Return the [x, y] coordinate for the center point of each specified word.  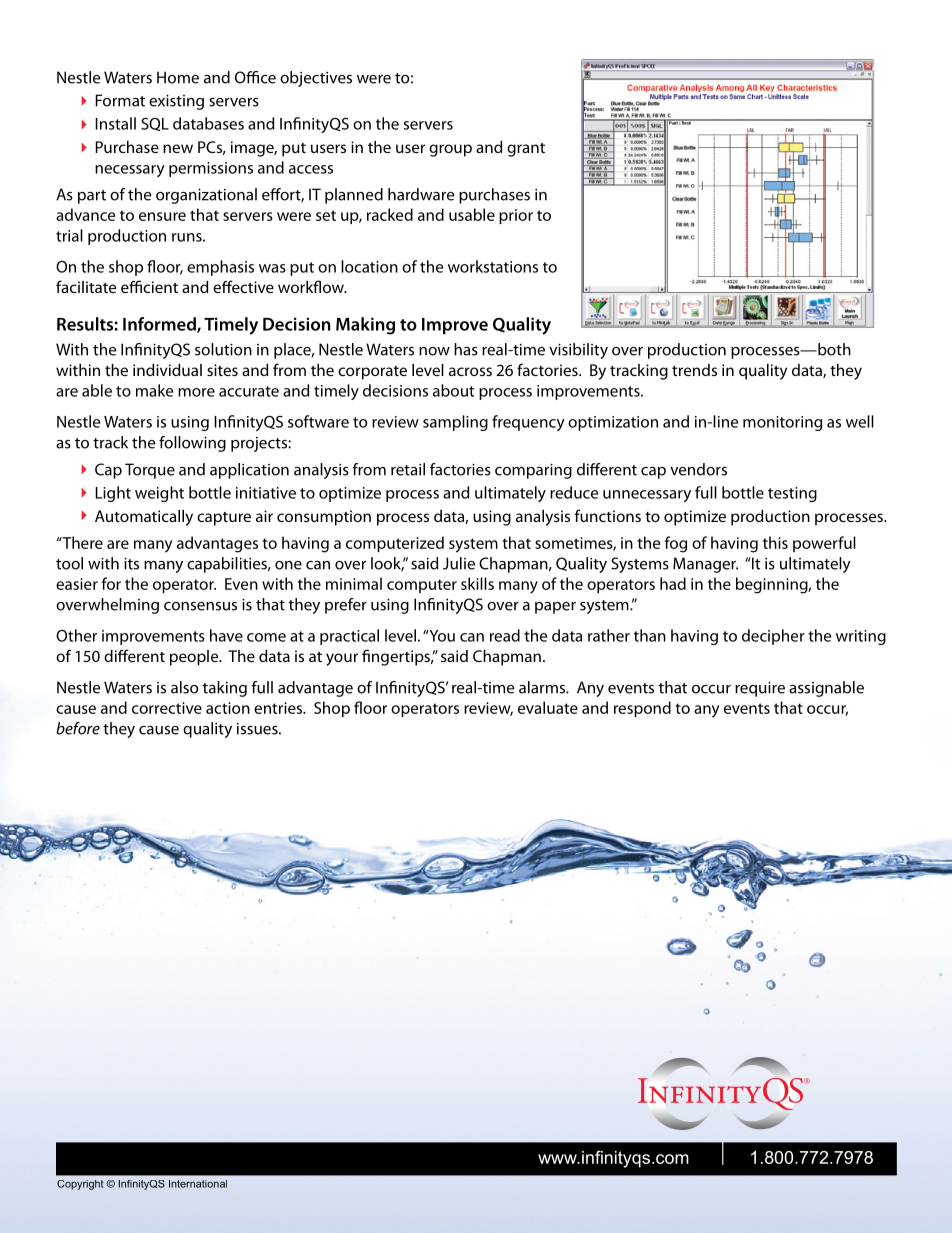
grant [526, 150]
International [198, 1184]
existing [176, 102]
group [450, 150]
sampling [455, 423]
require [760, 689]
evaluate [548, 707]
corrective [167, 708]
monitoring [782, 423]
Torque [150, 471]
